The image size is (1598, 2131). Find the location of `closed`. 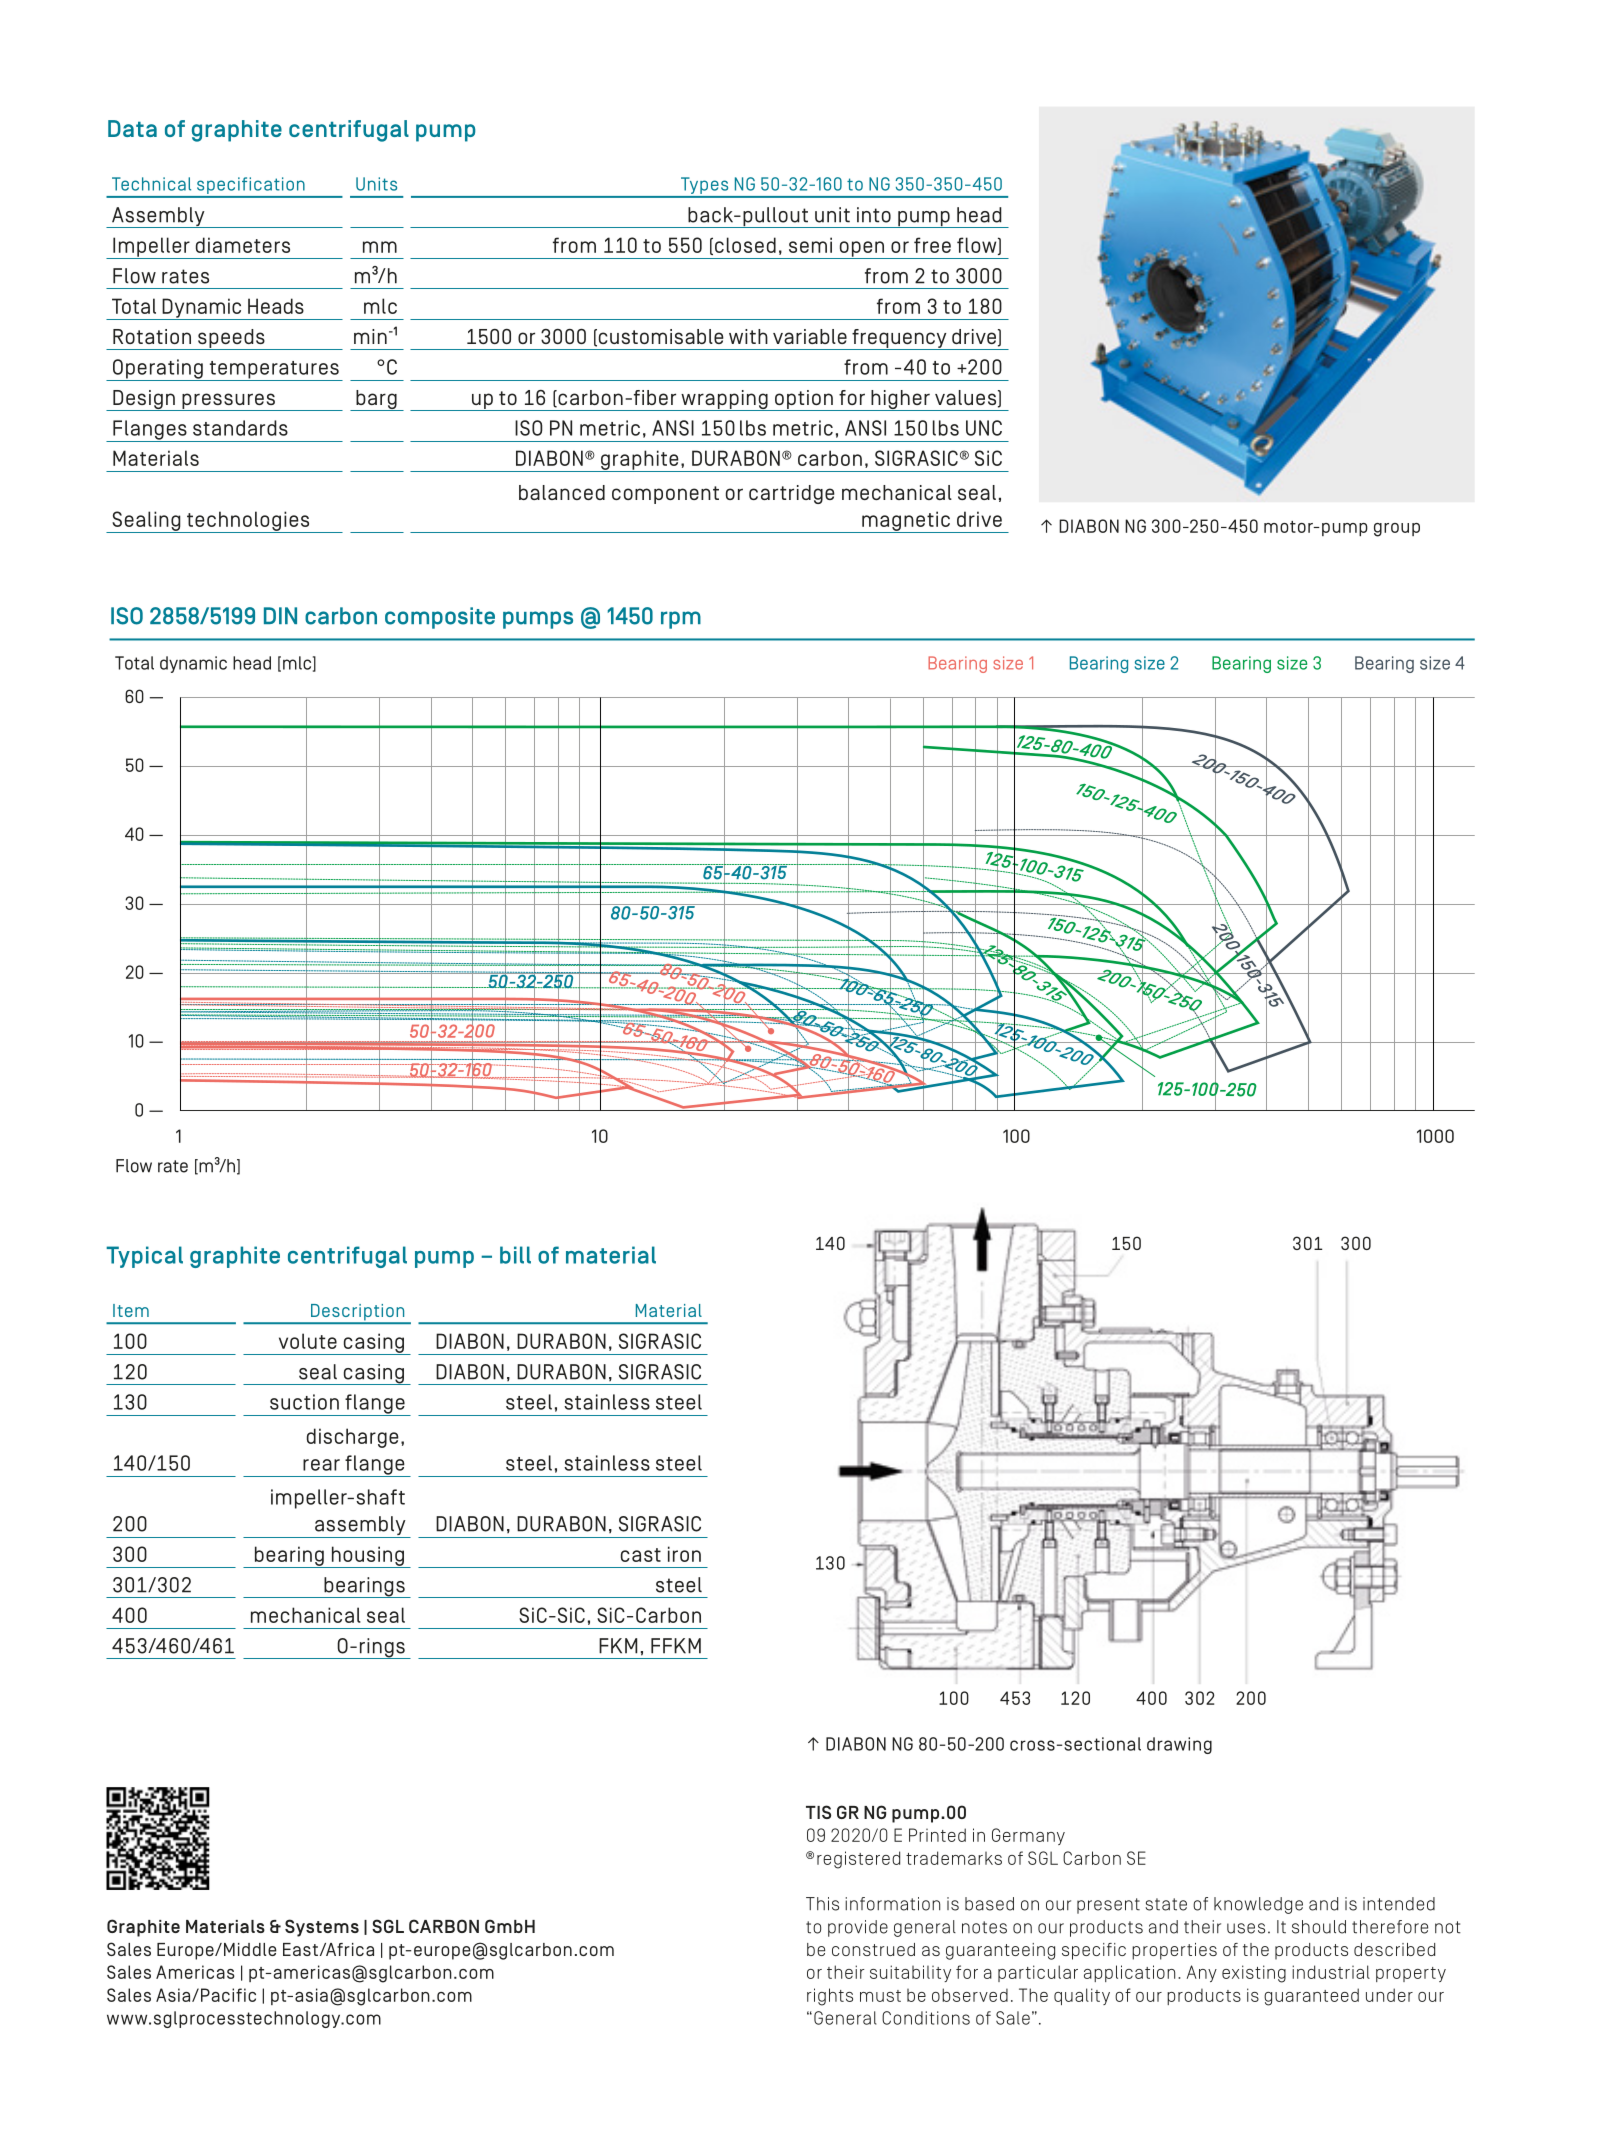

closed is located at coordinates (745, 245).
